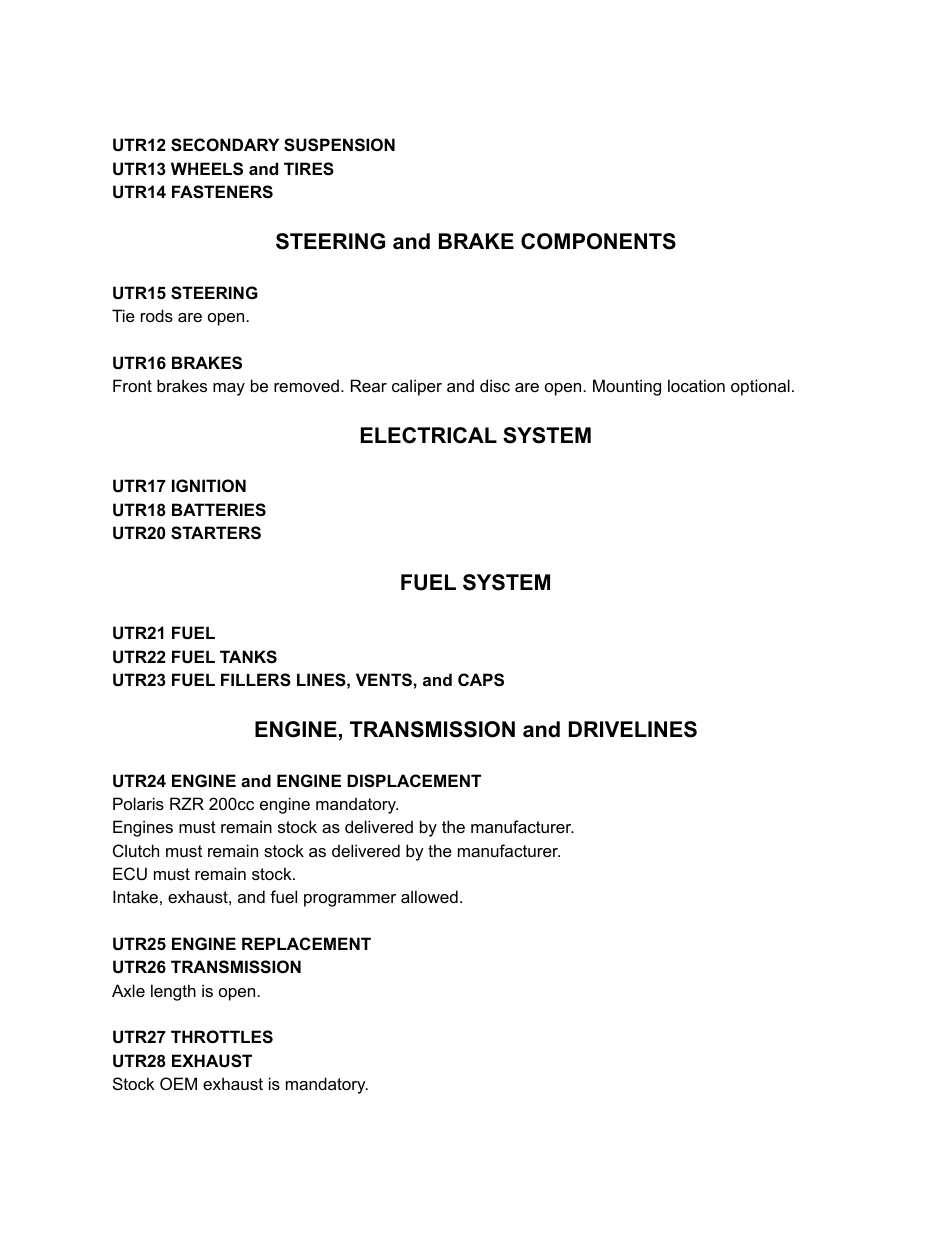 The height and width of the document is (1233, 952). What do you see at coordinates (306, 943) in the document?
I see `REPLACEMENT` at bounding box center [306, 943].
